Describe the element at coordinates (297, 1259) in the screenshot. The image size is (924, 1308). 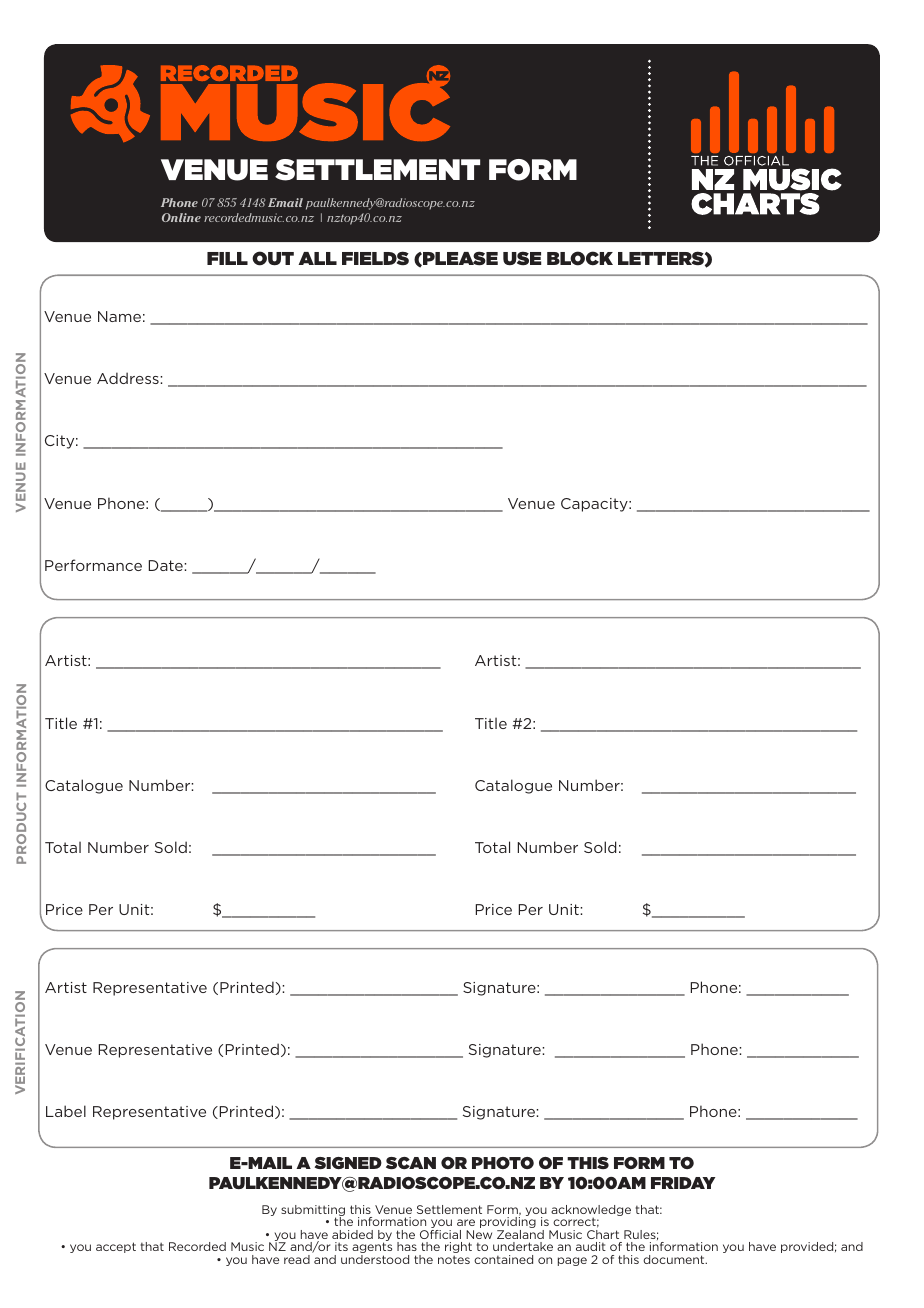
I see `read` at that location.
